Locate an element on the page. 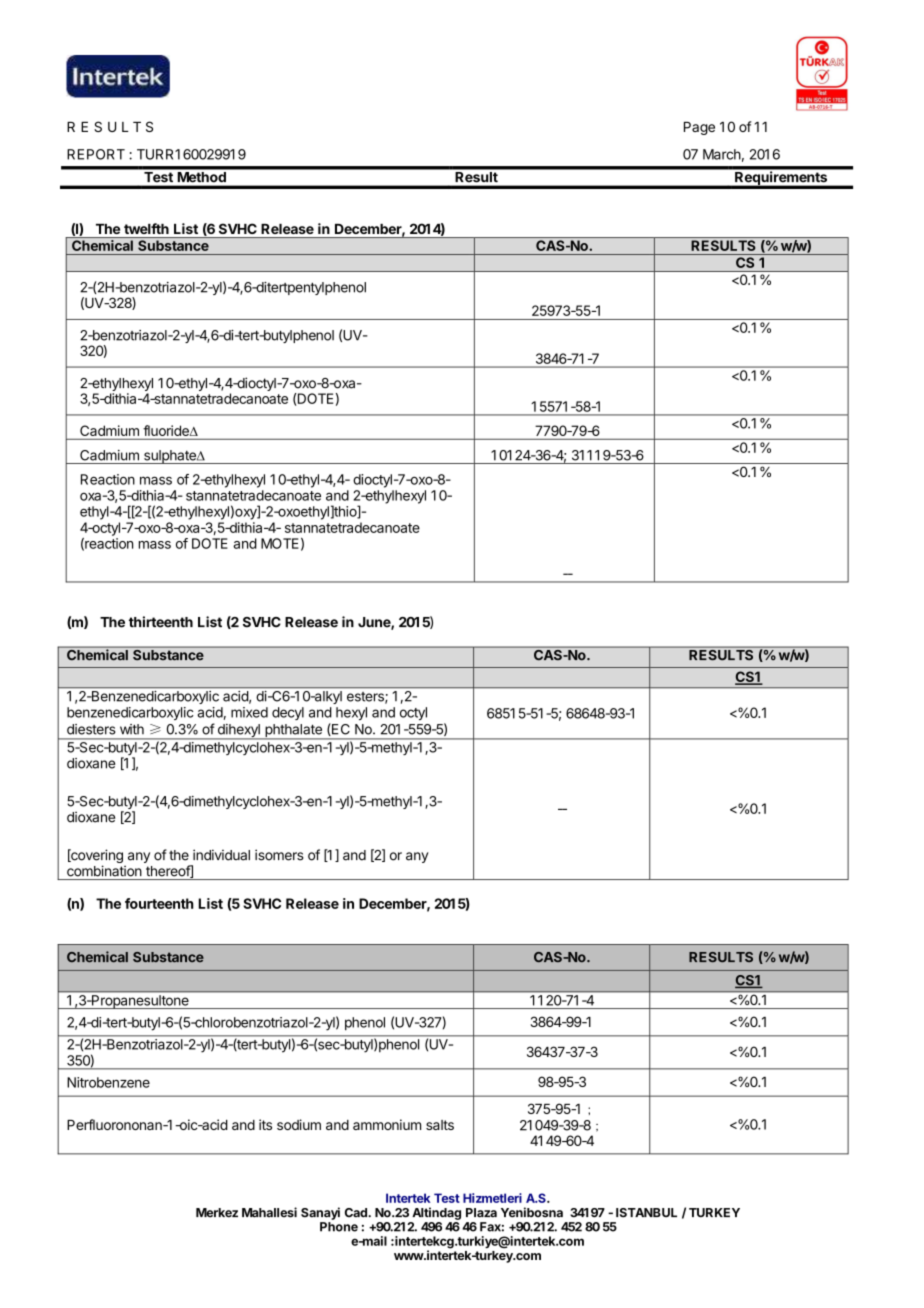 The image size is (924, 1308). with is located at coordinates (132, 729).
